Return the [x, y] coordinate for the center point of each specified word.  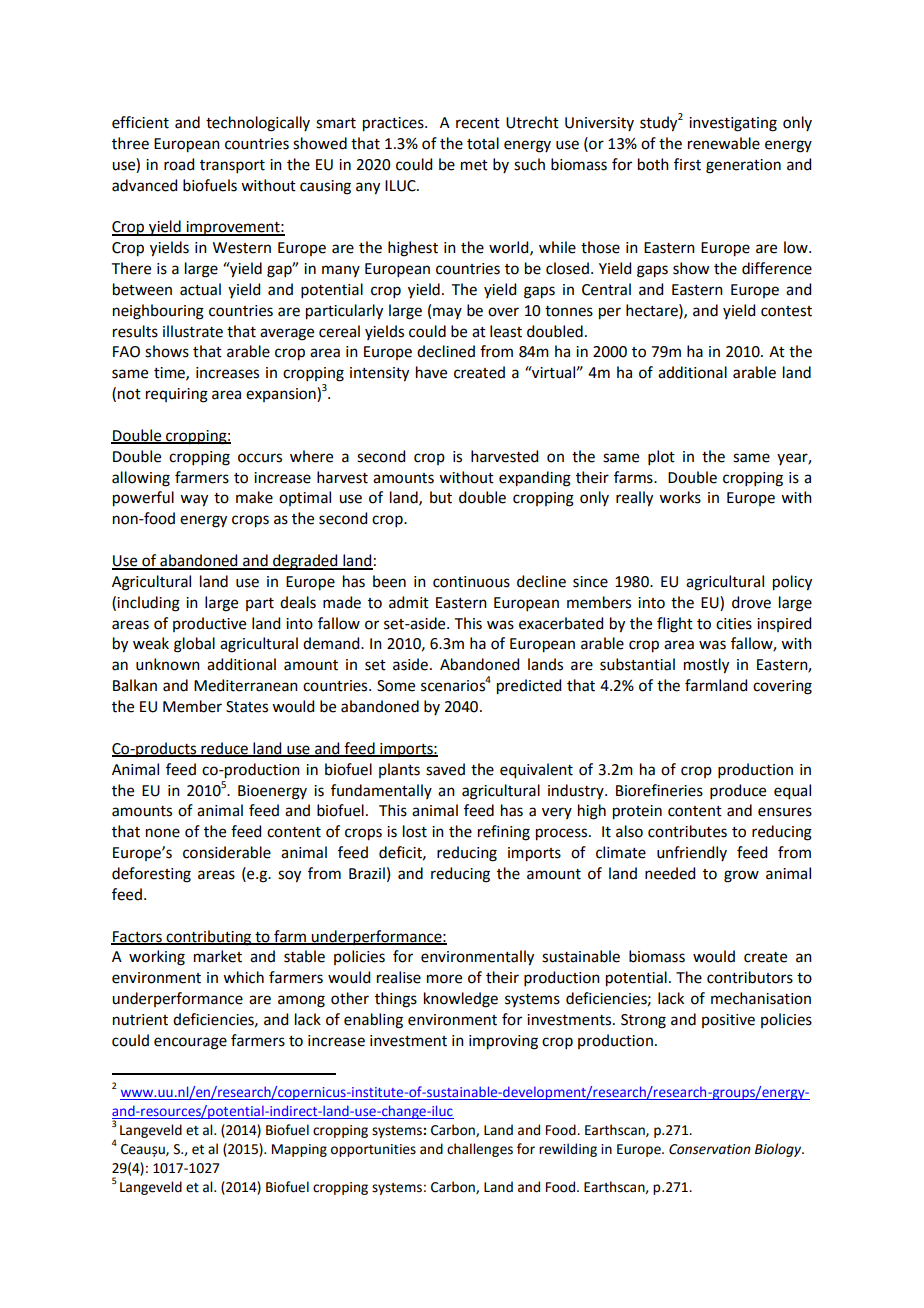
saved [445, 769]
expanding [535, 479]
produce [738, 791]
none [163, 833]
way [194, 500]
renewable [724, 143]
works [680, 497]
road [179, 164]
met [474, 165]
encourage [190, 1043]
